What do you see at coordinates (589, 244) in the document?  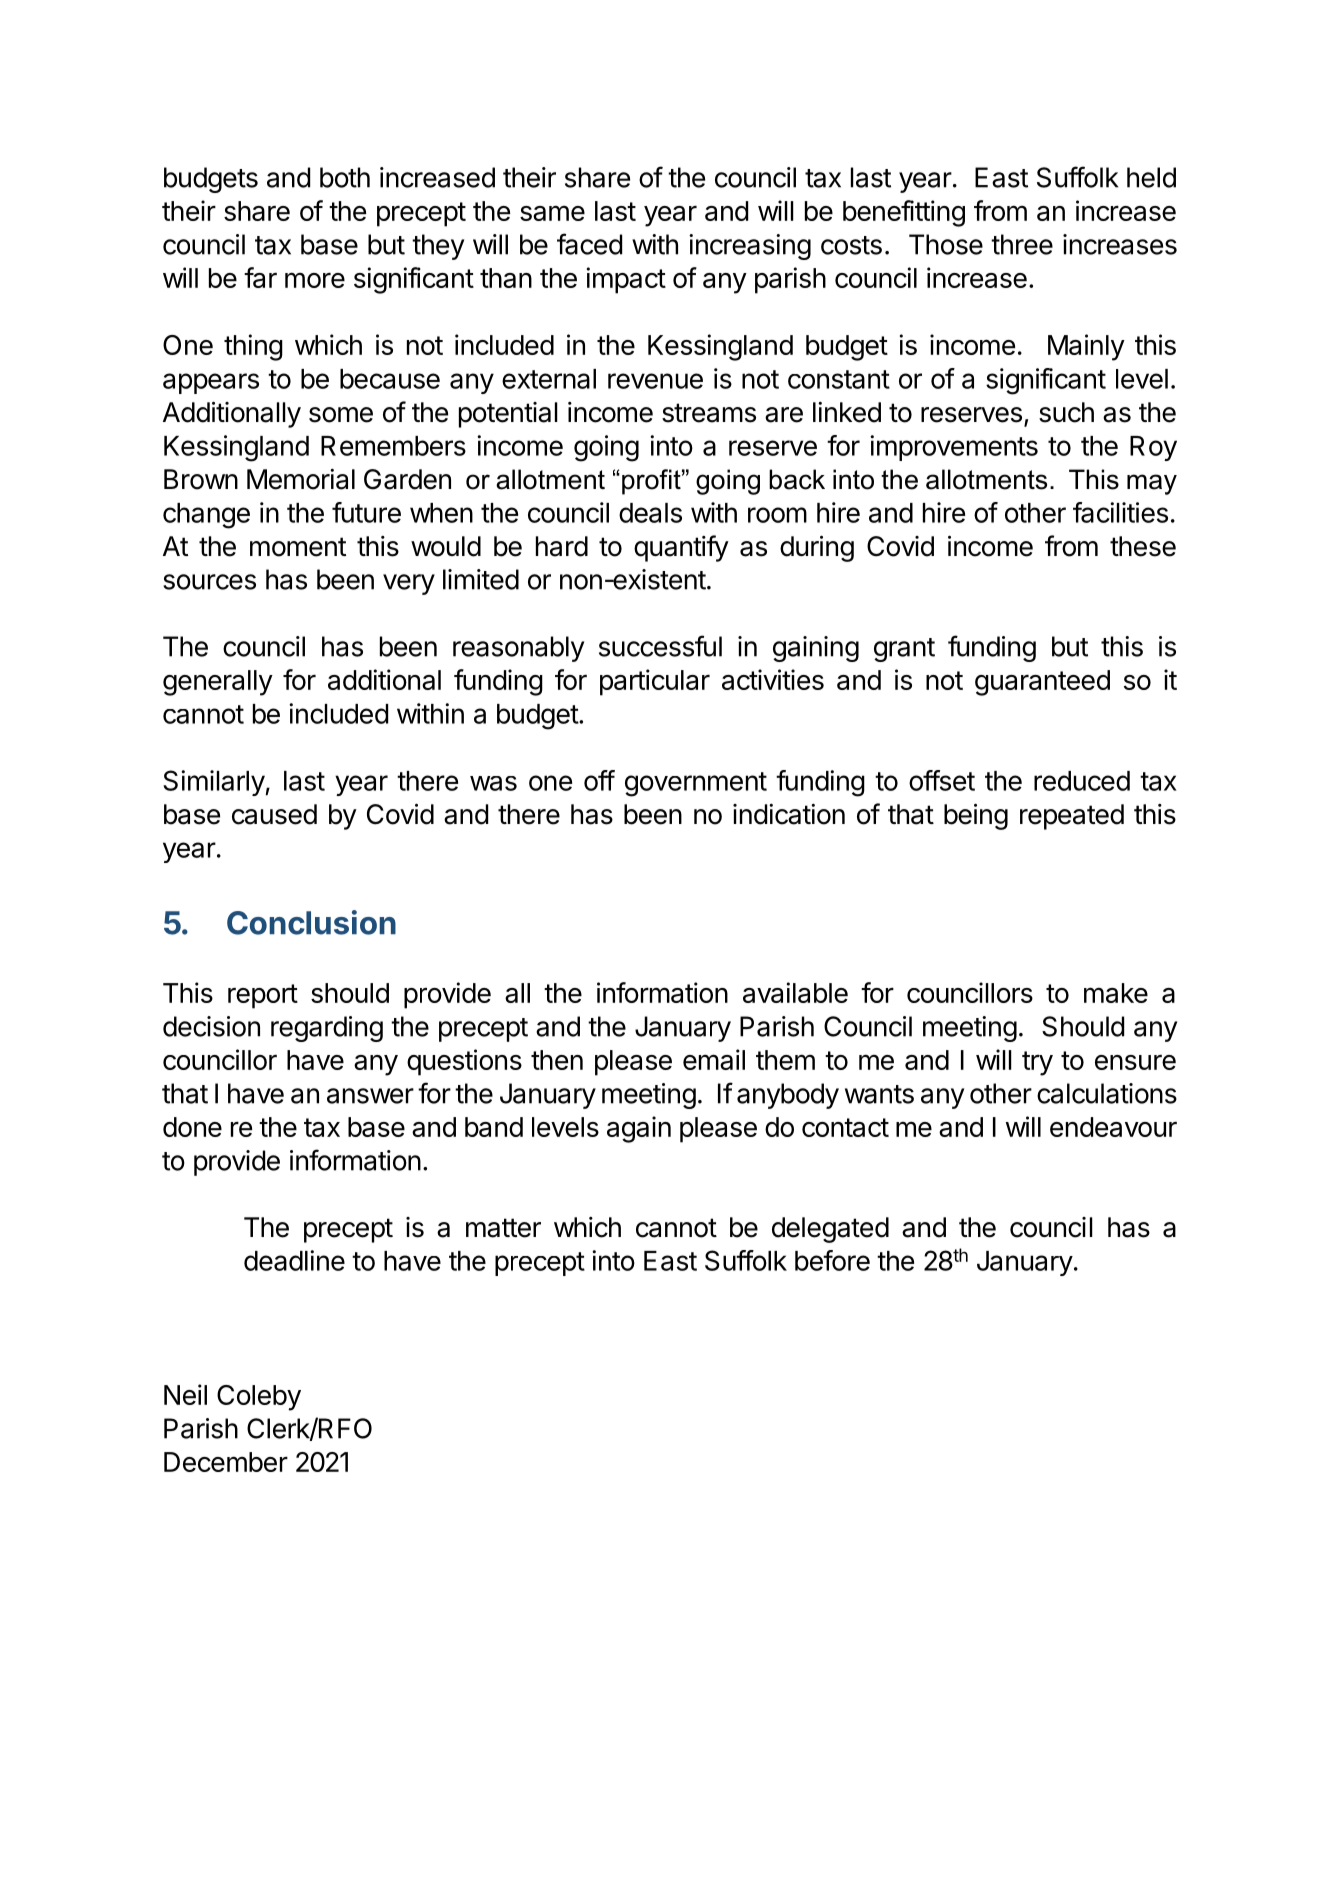 I see `faced` at bounding box center [589, 244].
